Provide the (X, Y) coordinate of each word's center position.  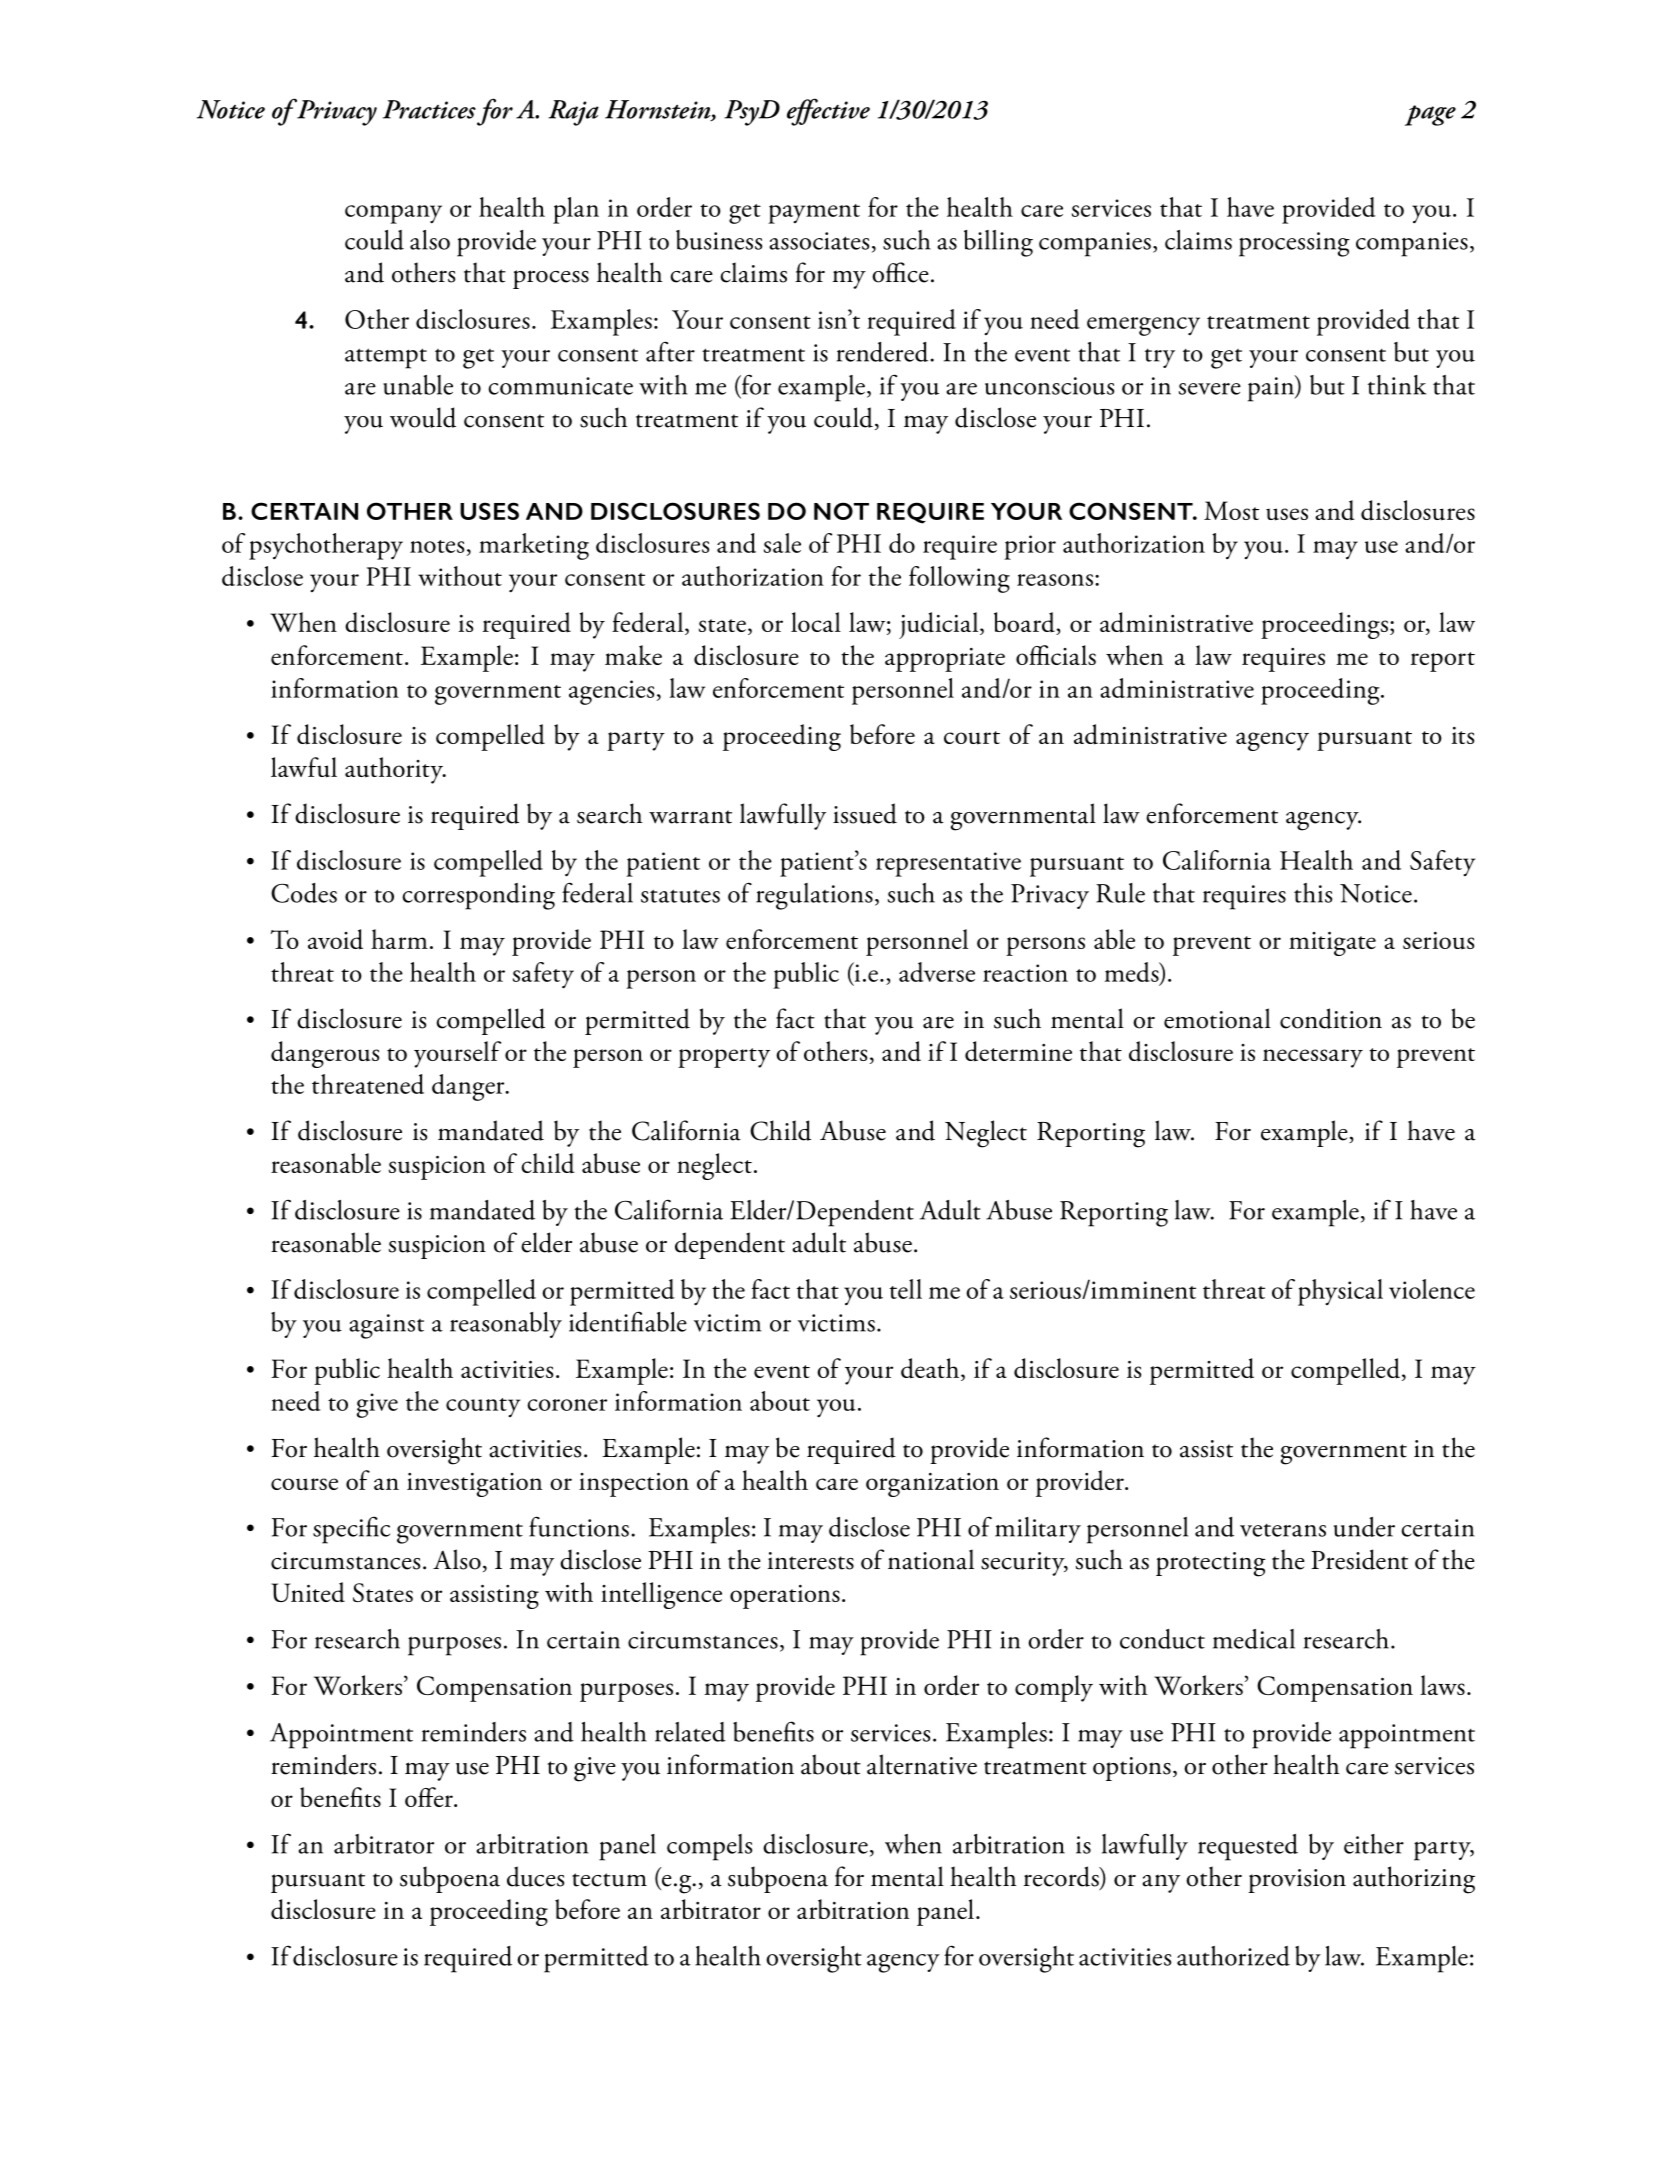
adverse (937, 972)
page (1430, 115)
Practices (429, 109)
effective (828, 112)
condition (1331, 1018)
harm (399, 939)
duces (535, 1876)
